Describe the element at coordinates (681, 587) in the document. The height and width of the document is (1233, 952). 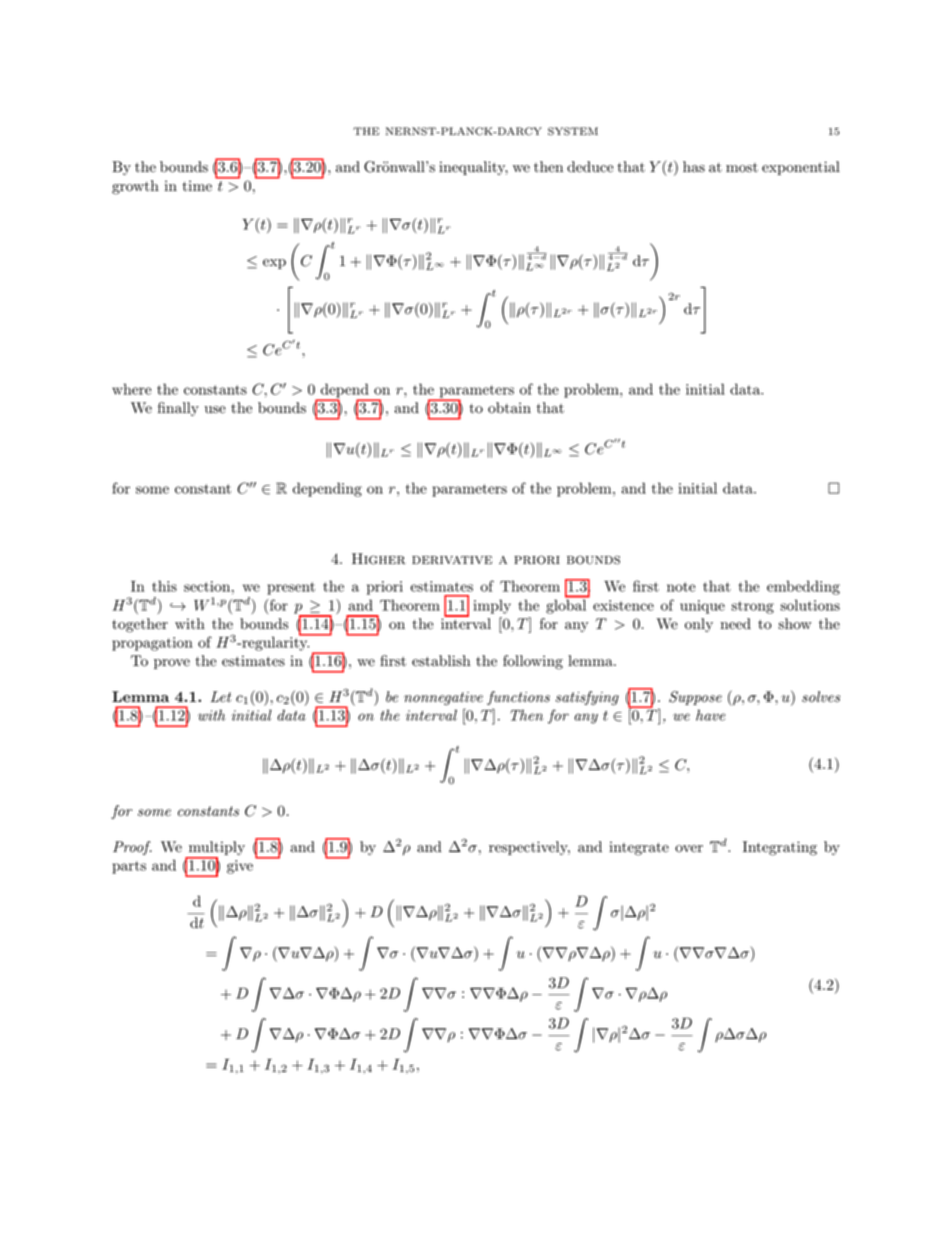
I see `note` at that location.
